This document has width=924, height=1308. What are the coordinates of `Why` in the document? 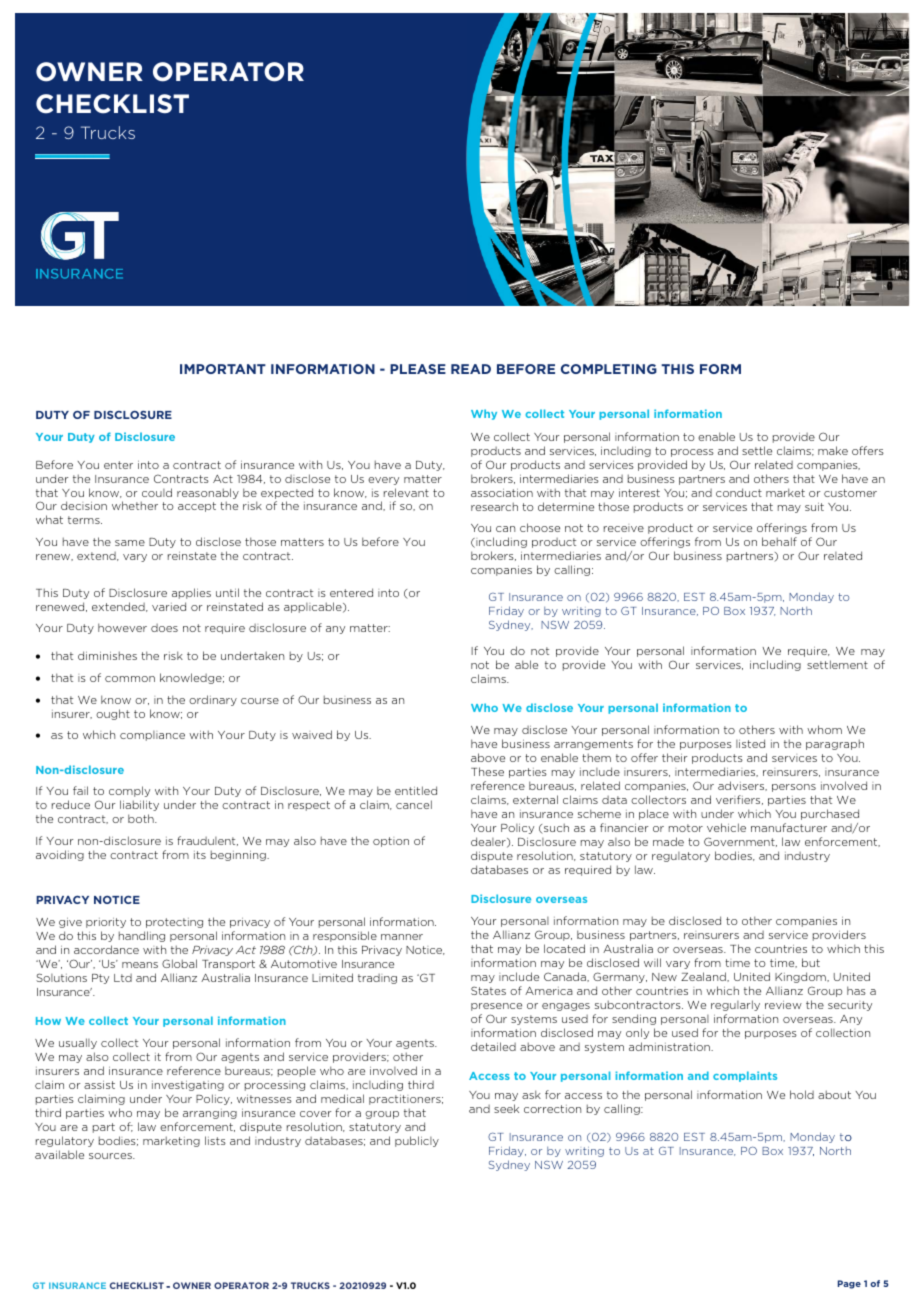 It's located at (484, 414).
